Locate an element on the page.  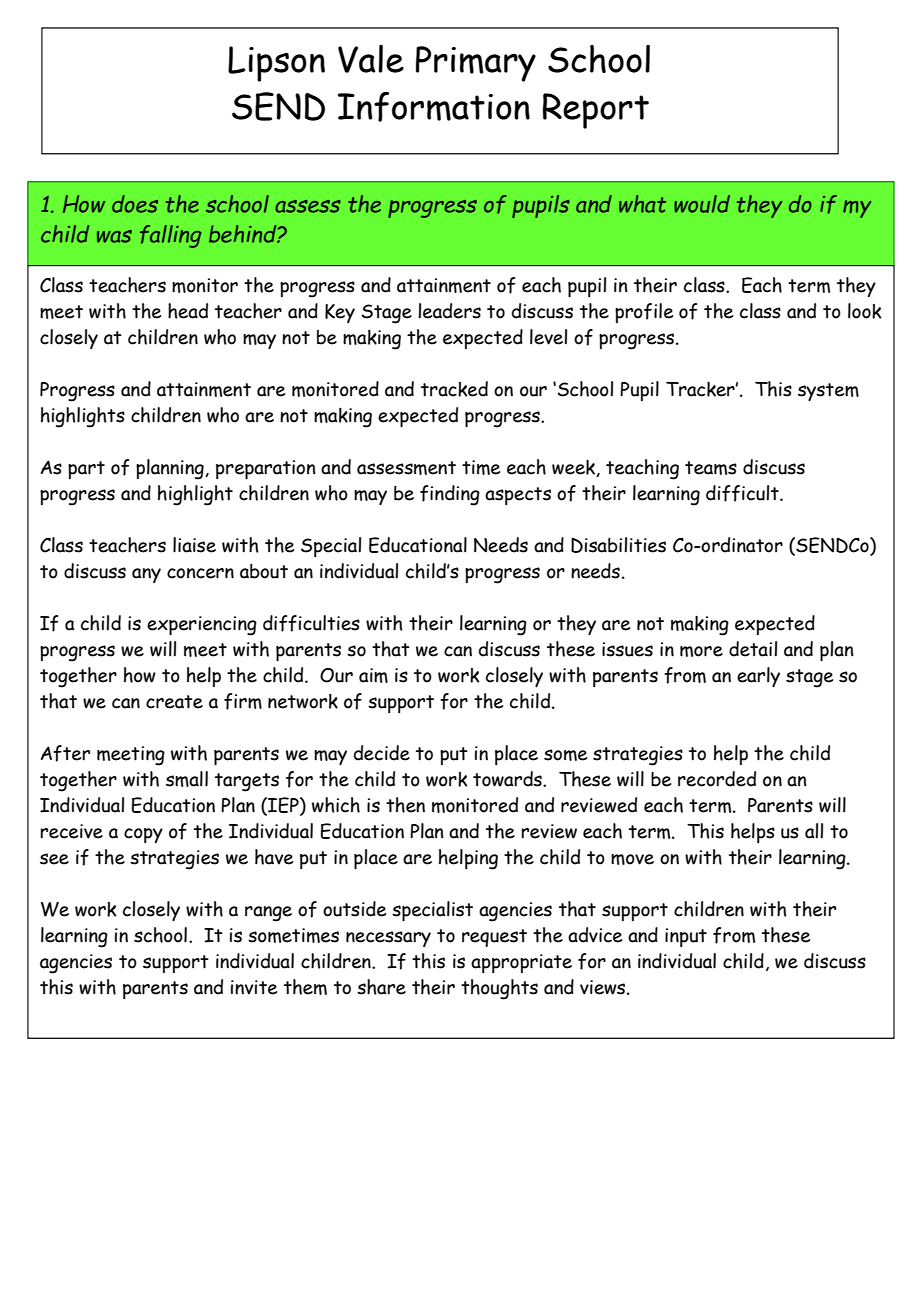
head is located at coordinates (188, 311).
